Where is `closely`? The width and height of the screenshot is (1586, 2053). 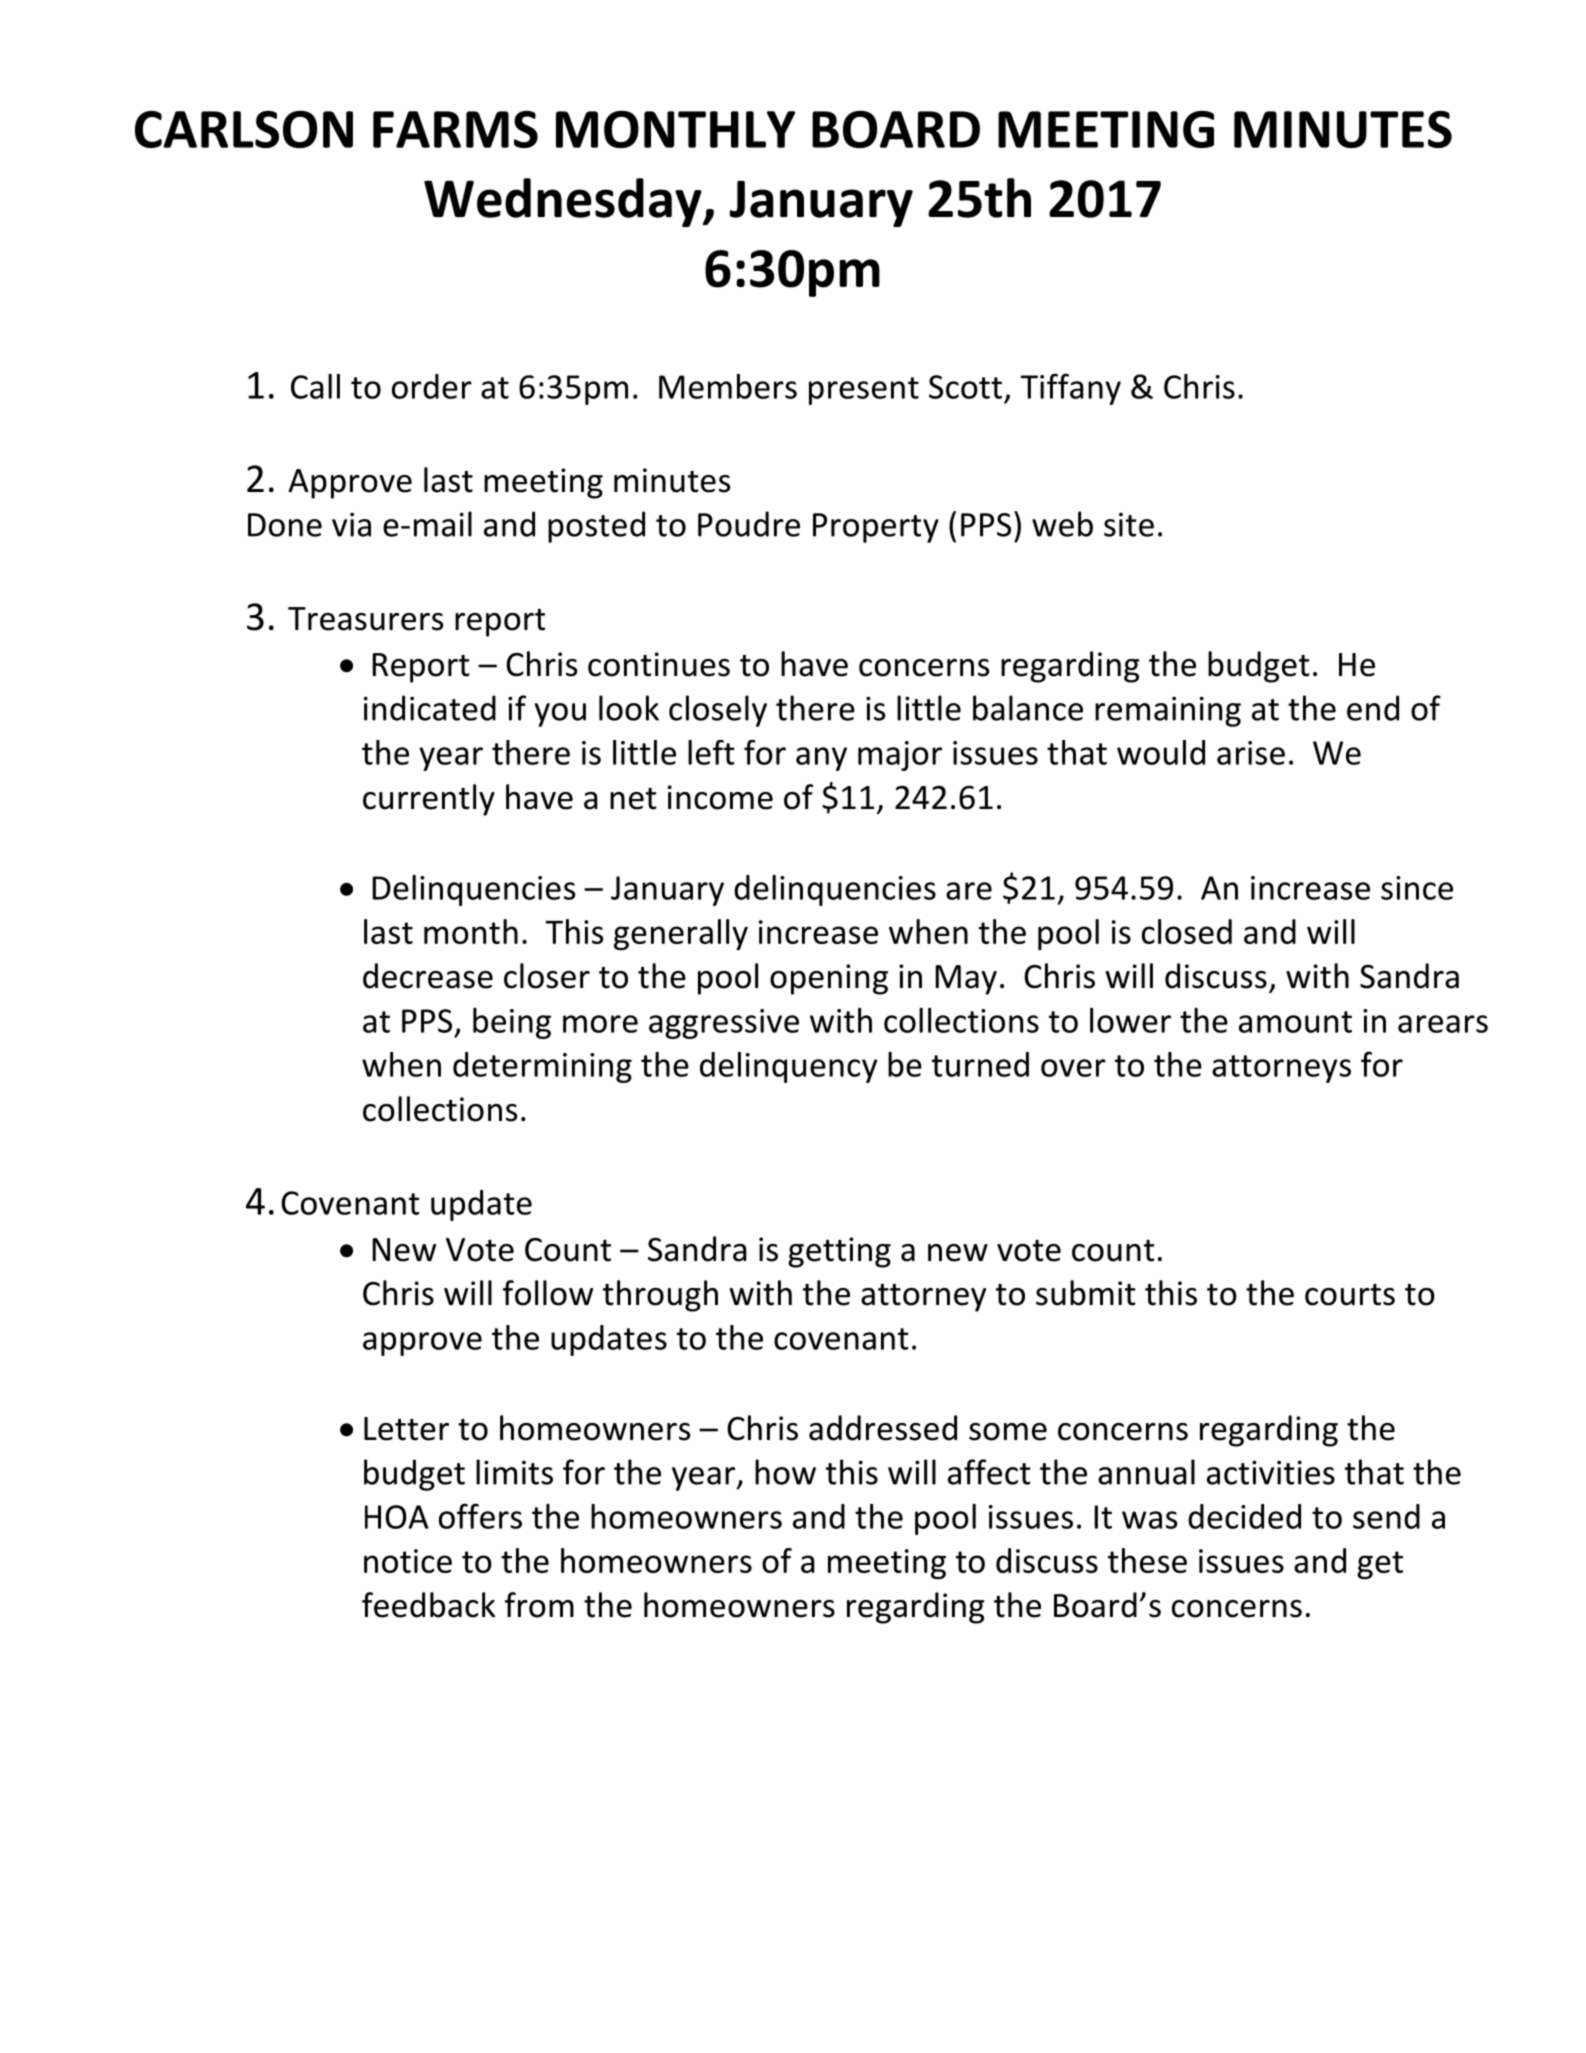
closely is located at coordinates (718, 711).
